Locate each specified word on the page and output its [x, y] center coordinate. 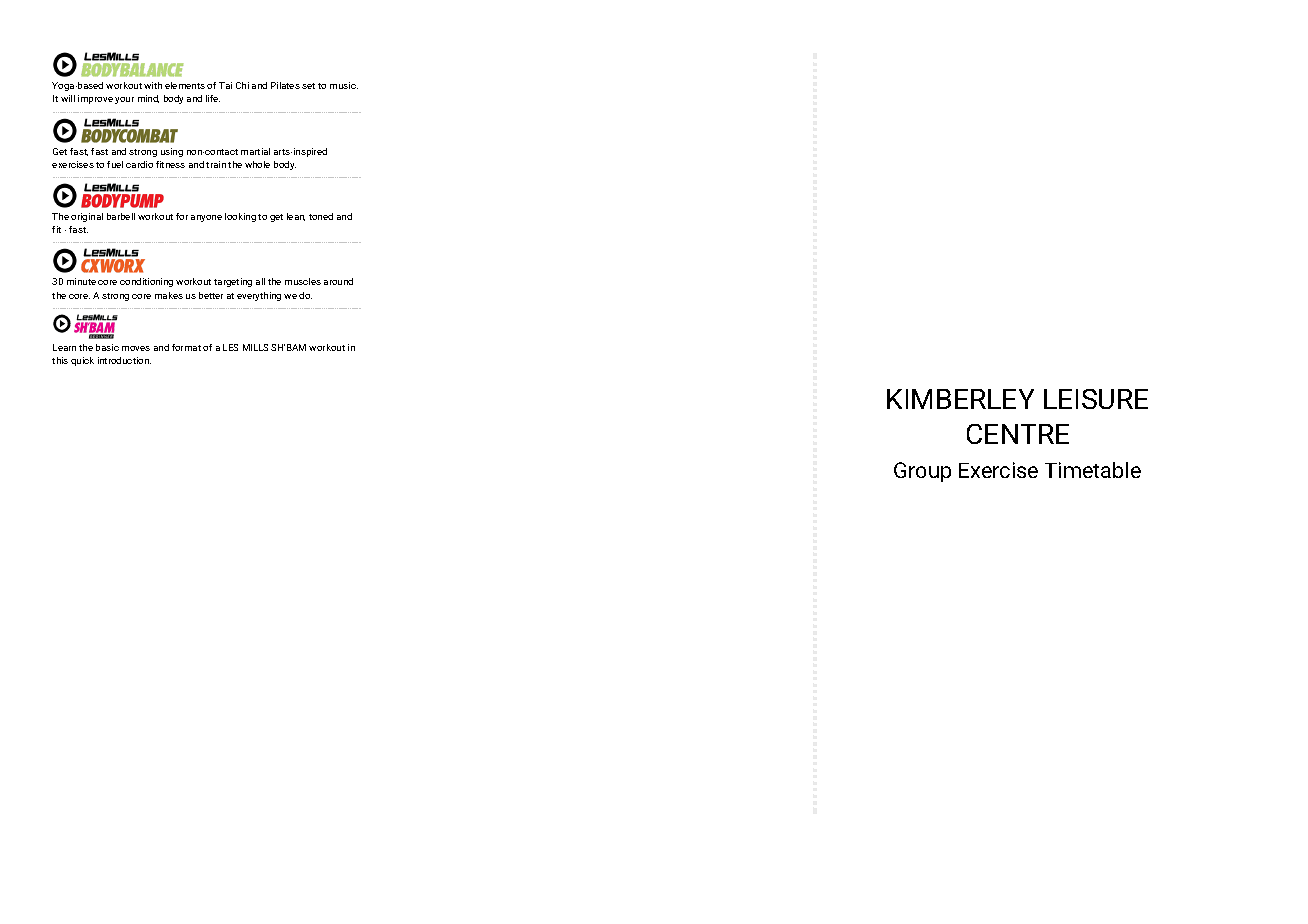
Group [922, 472]
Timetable [1093, 470]
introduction [124, 360]
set [308, 86]
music [344, 85]
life [213, 98]
